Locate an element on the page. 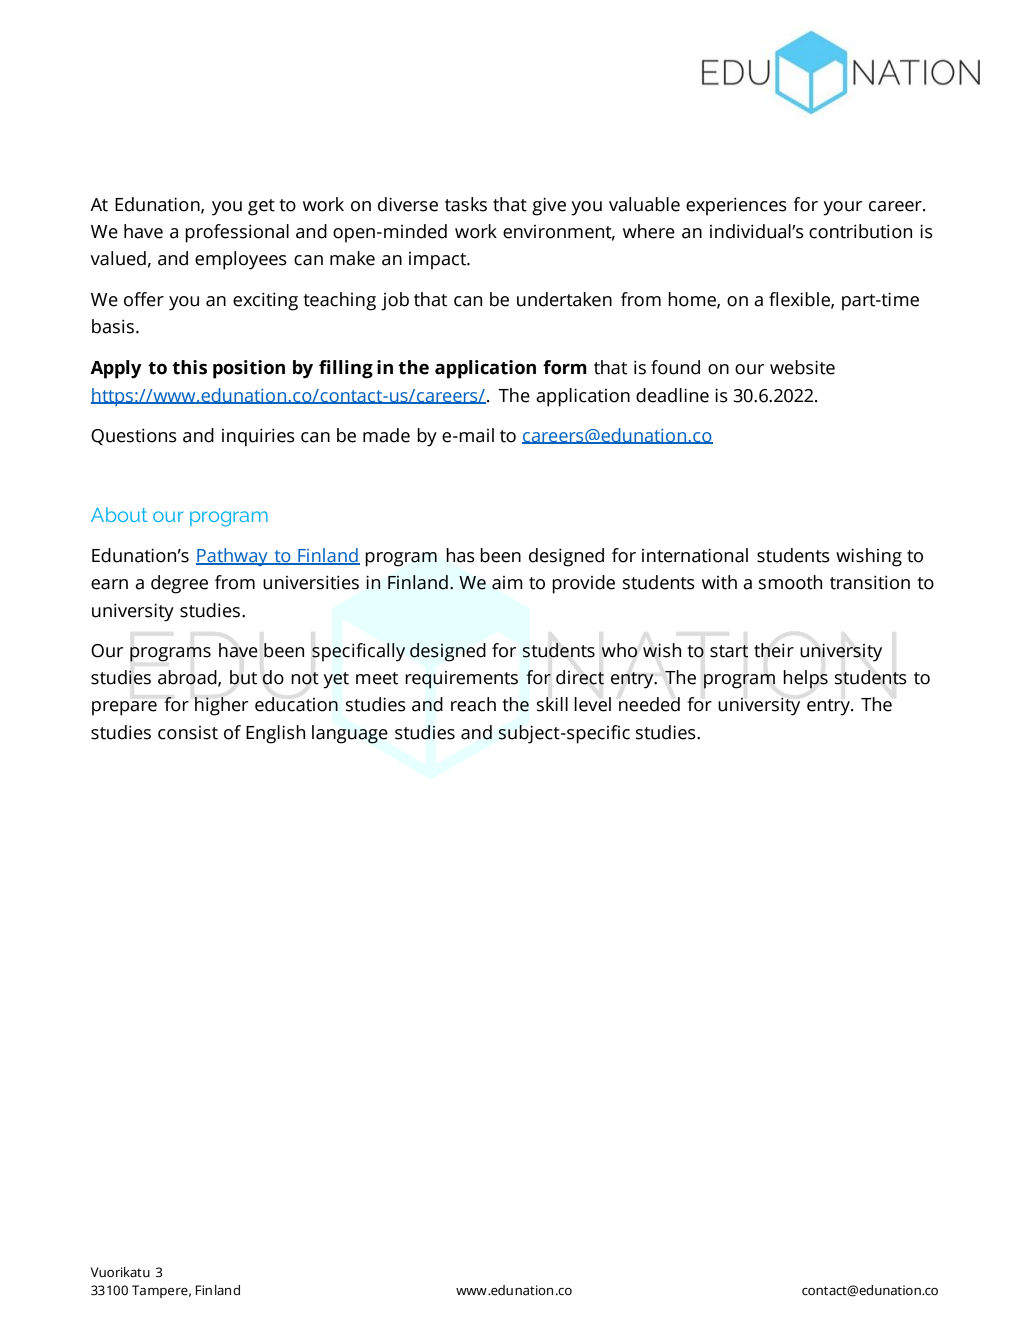 The width and height of the image is (1029, 1331). website is located at coordinates (802, 367).
